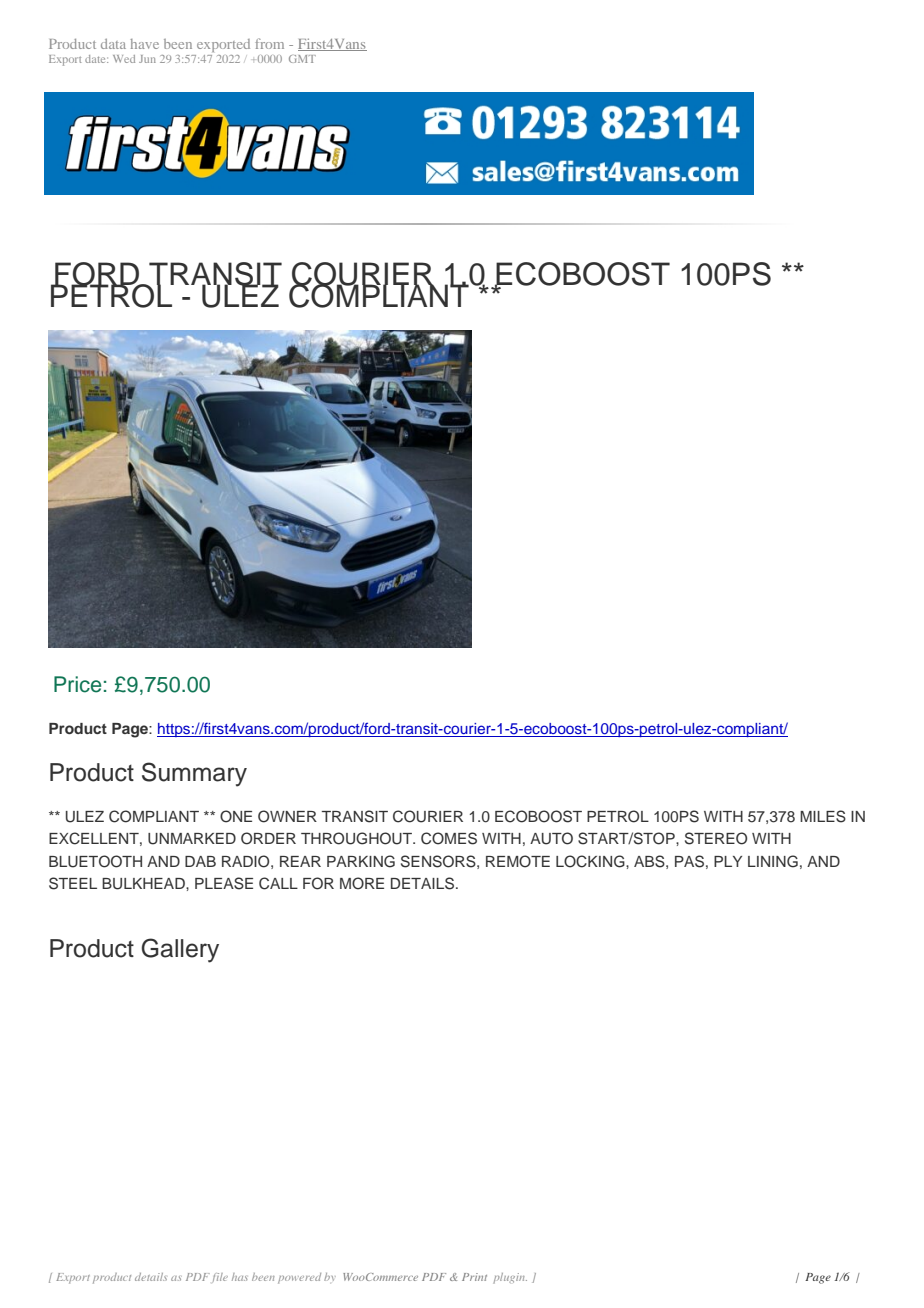  I want to click on STEREO, so click(716, 838).
